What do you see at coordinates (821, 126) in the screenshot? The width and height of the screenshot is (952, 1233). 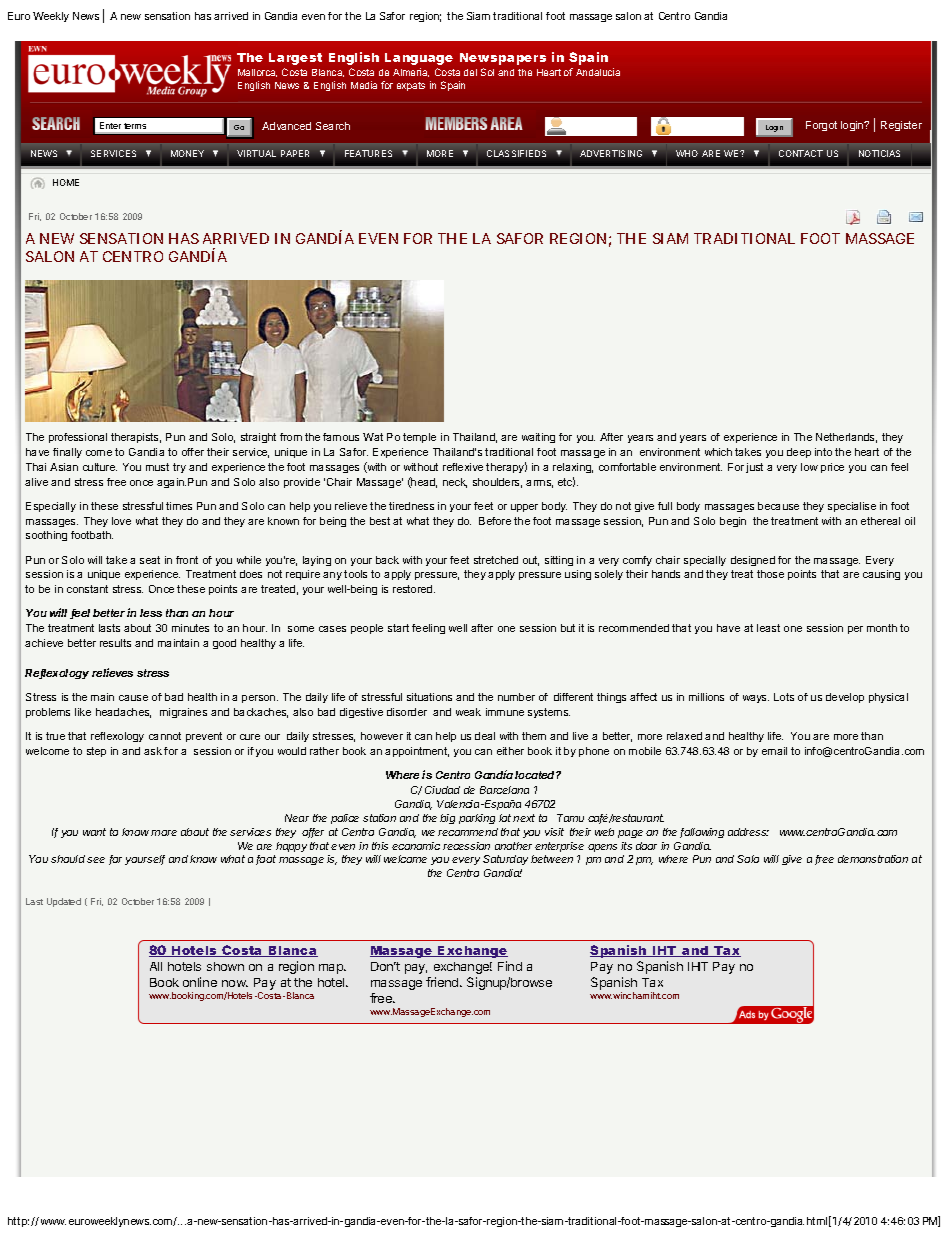 I see `Forgot` at bounding box center [821, 126].
